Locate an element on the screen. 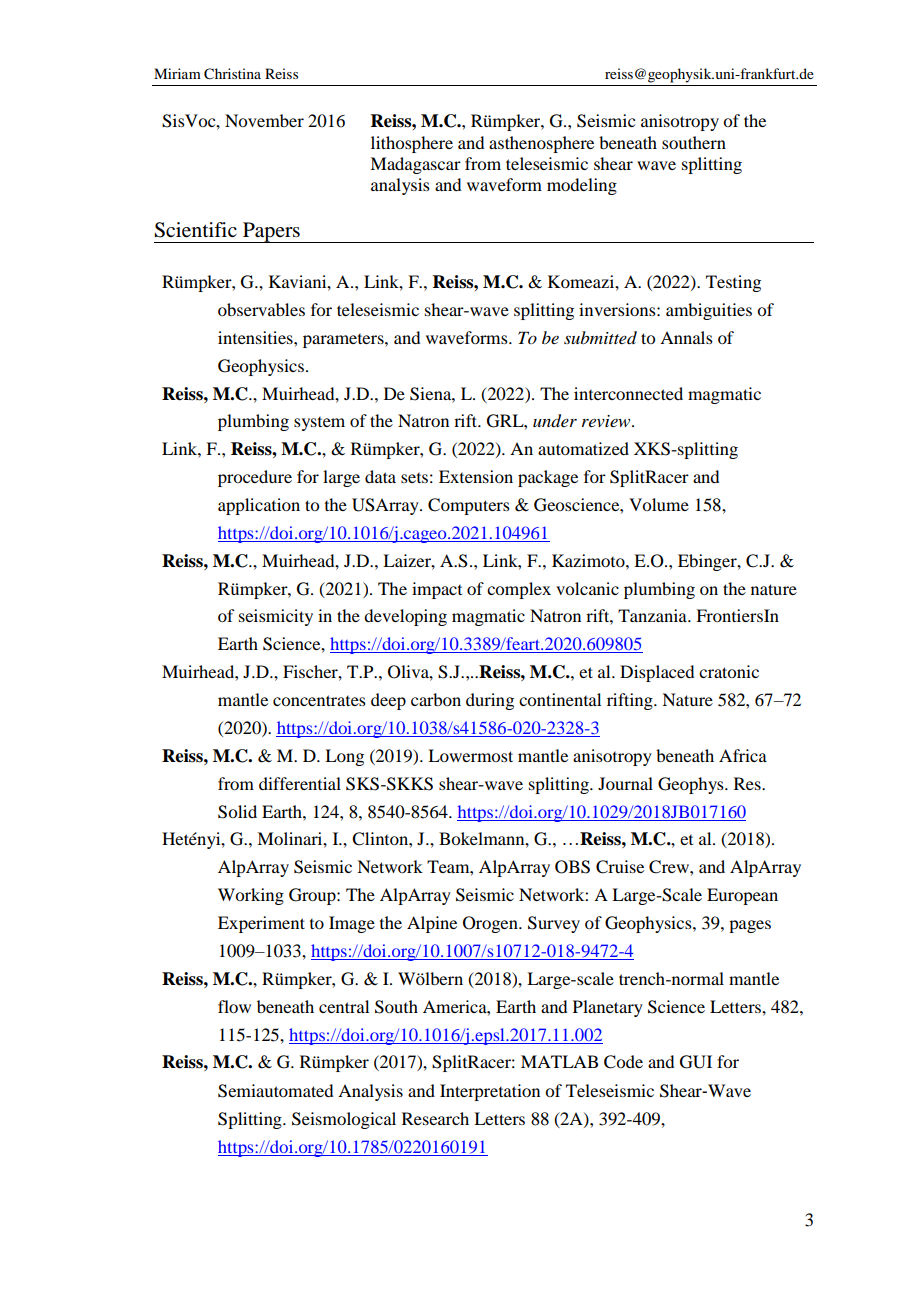  application is located at coordinates (259, 506).
